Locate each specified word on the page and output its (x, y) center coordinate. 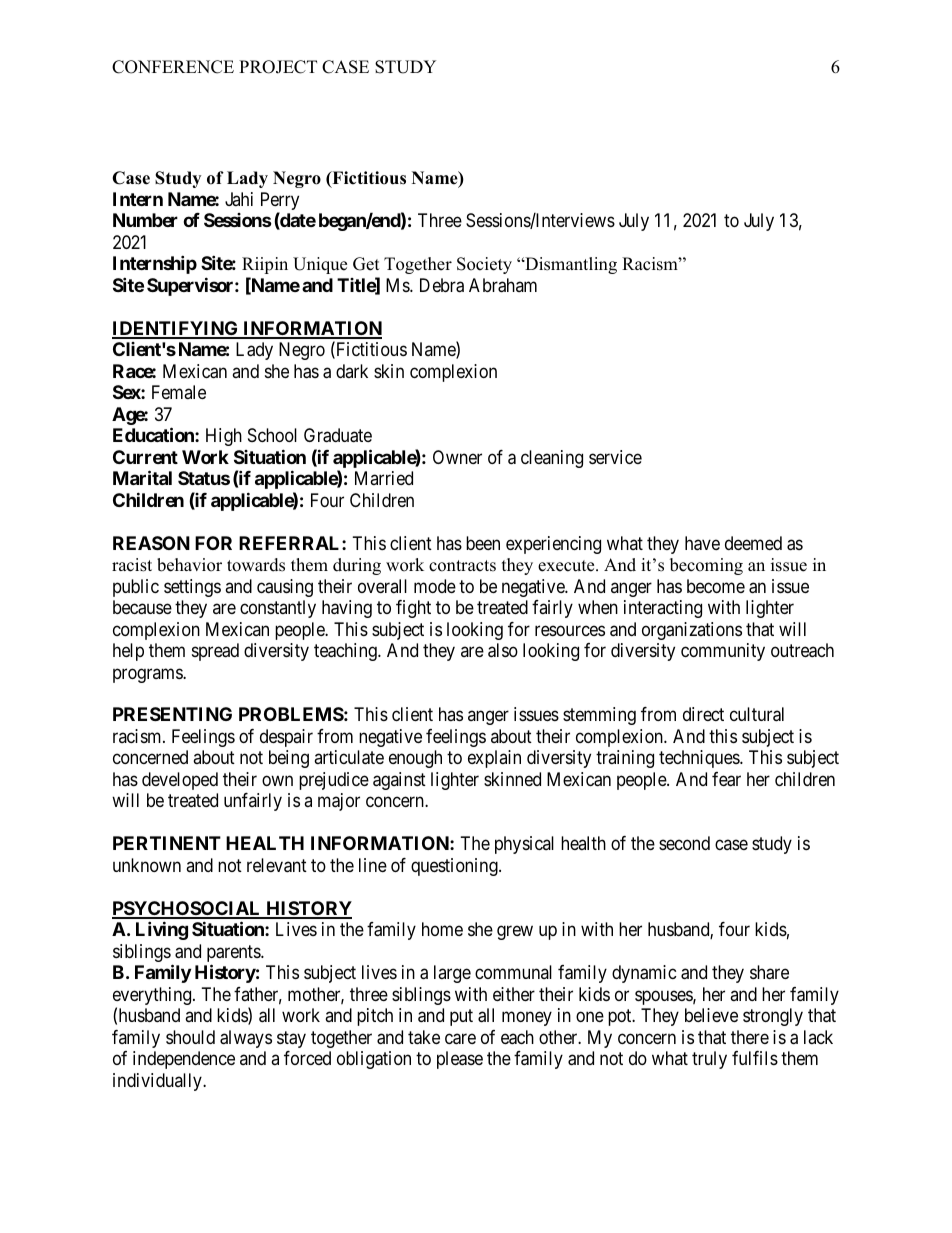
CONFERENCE (173, 67)
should (190, 1037)
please (460, 1060)
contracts (462, 566)
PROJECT (278, 67)
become (716, 586)
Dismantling (570, 265)
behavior (189, 565)
